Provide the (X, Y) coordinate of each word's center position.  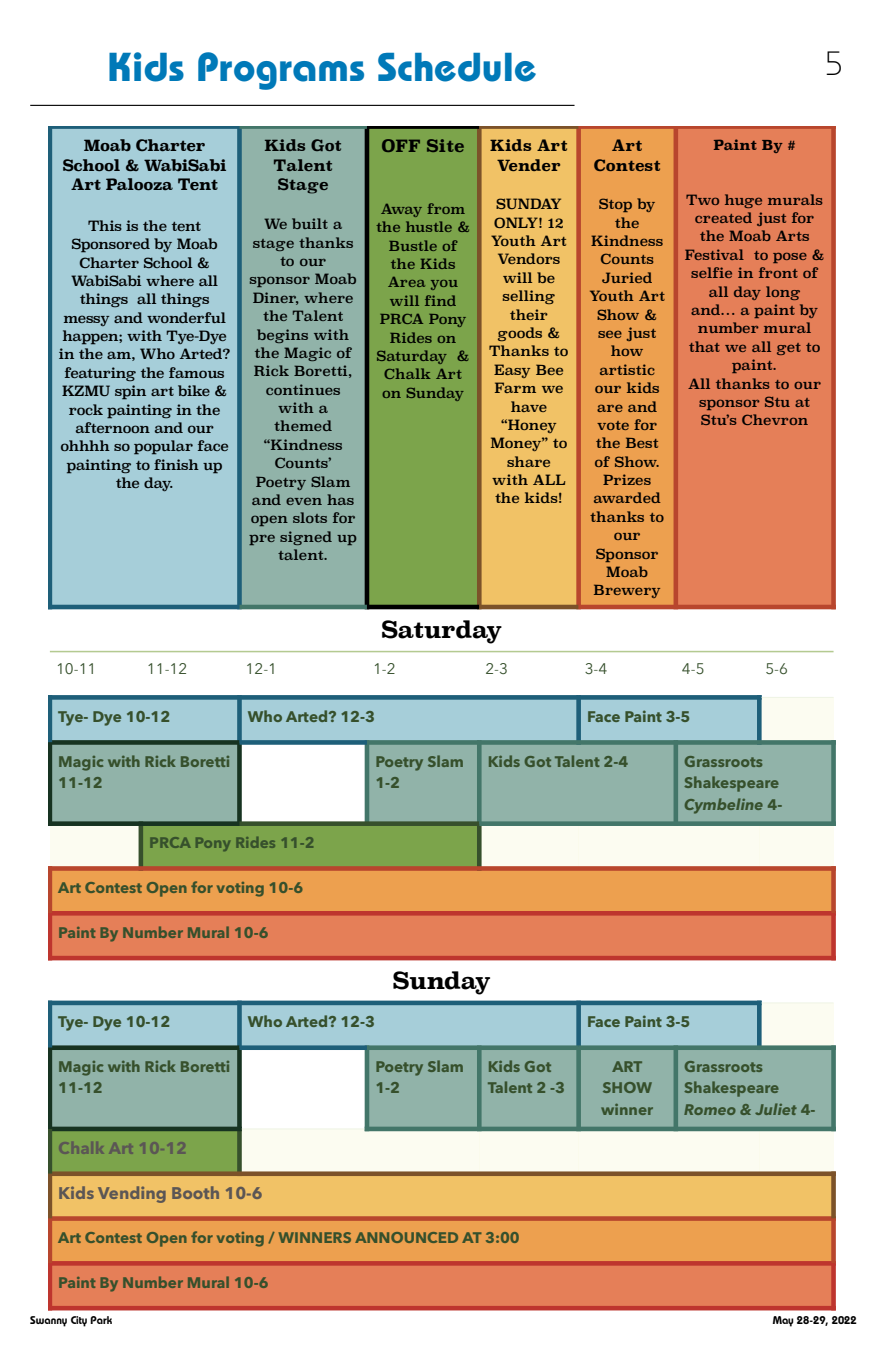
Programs (281, 71)
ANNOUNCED (406, 1237)
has (340, 499)
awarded (627, 497)
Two (702, 199)
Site (445, 145)
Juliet (776, 1109)
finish (176, 464)
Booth (195, 1192)
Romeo (710, 1109)
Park (101, 1320)
